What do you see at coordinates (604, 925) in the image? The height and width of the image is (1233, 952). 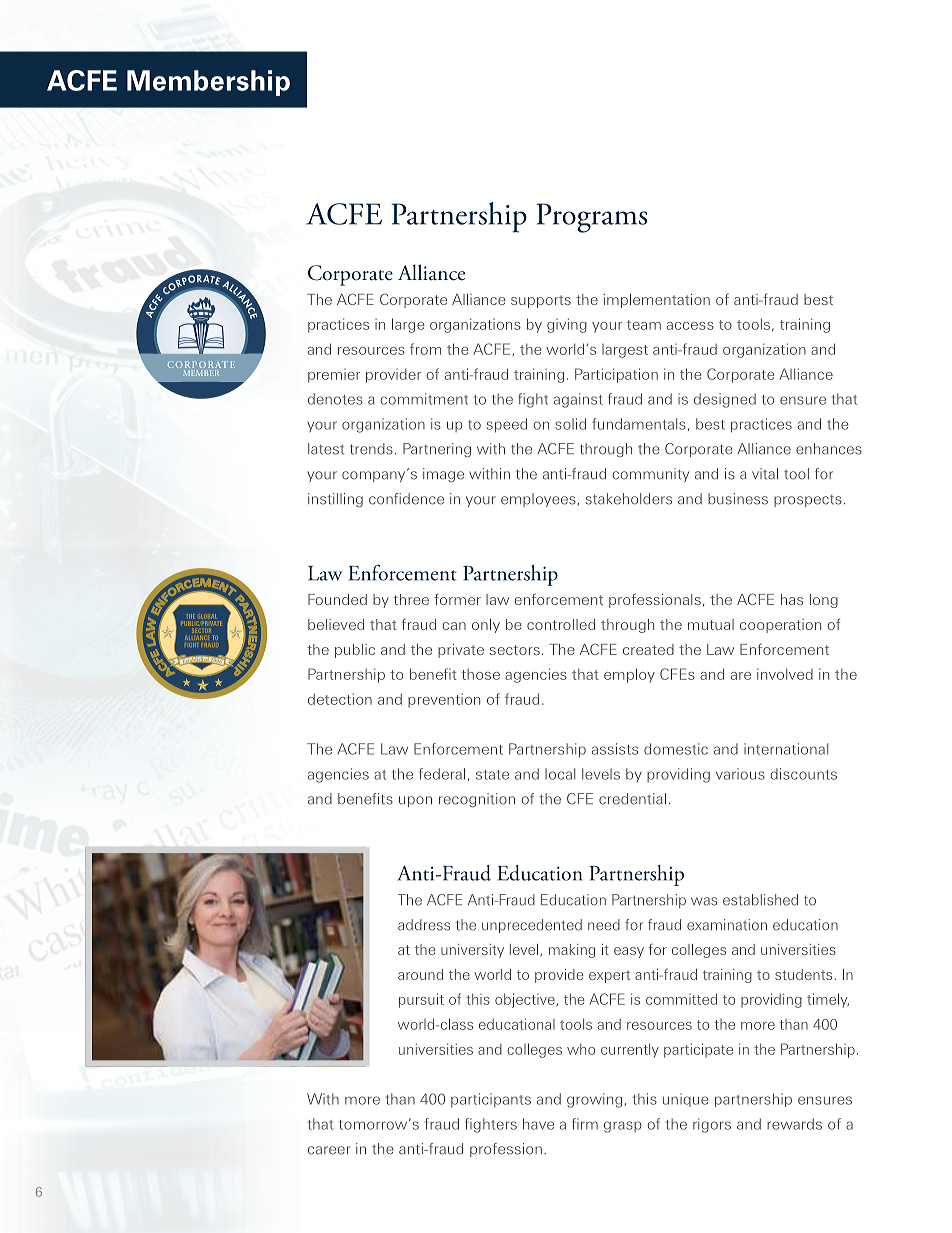 I see `need` at bounding box center [604, 925].
